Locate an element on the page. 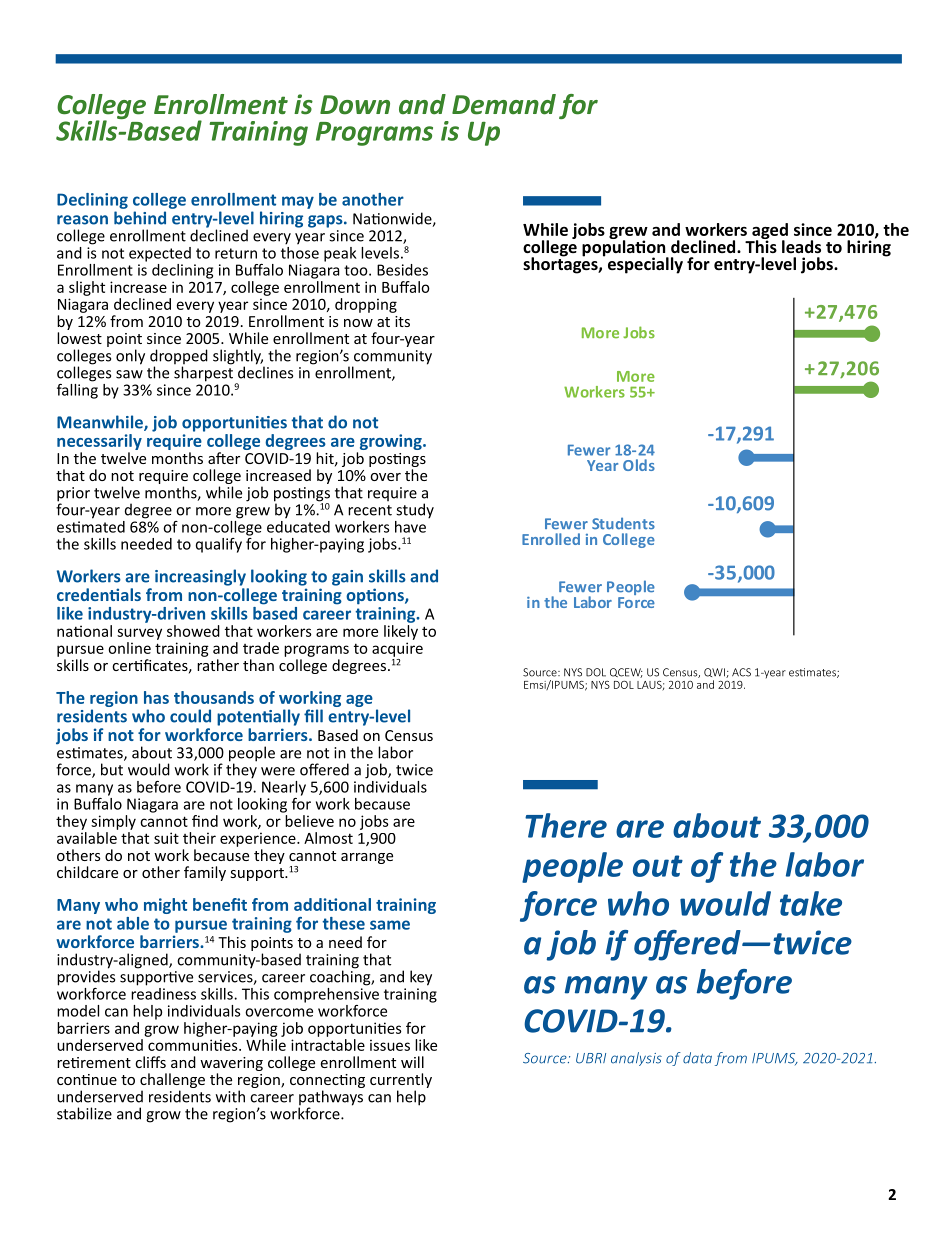 Image resolution: width=952 pixels, height=1233 pixels. Olds is located at coordinates (639, 465).
